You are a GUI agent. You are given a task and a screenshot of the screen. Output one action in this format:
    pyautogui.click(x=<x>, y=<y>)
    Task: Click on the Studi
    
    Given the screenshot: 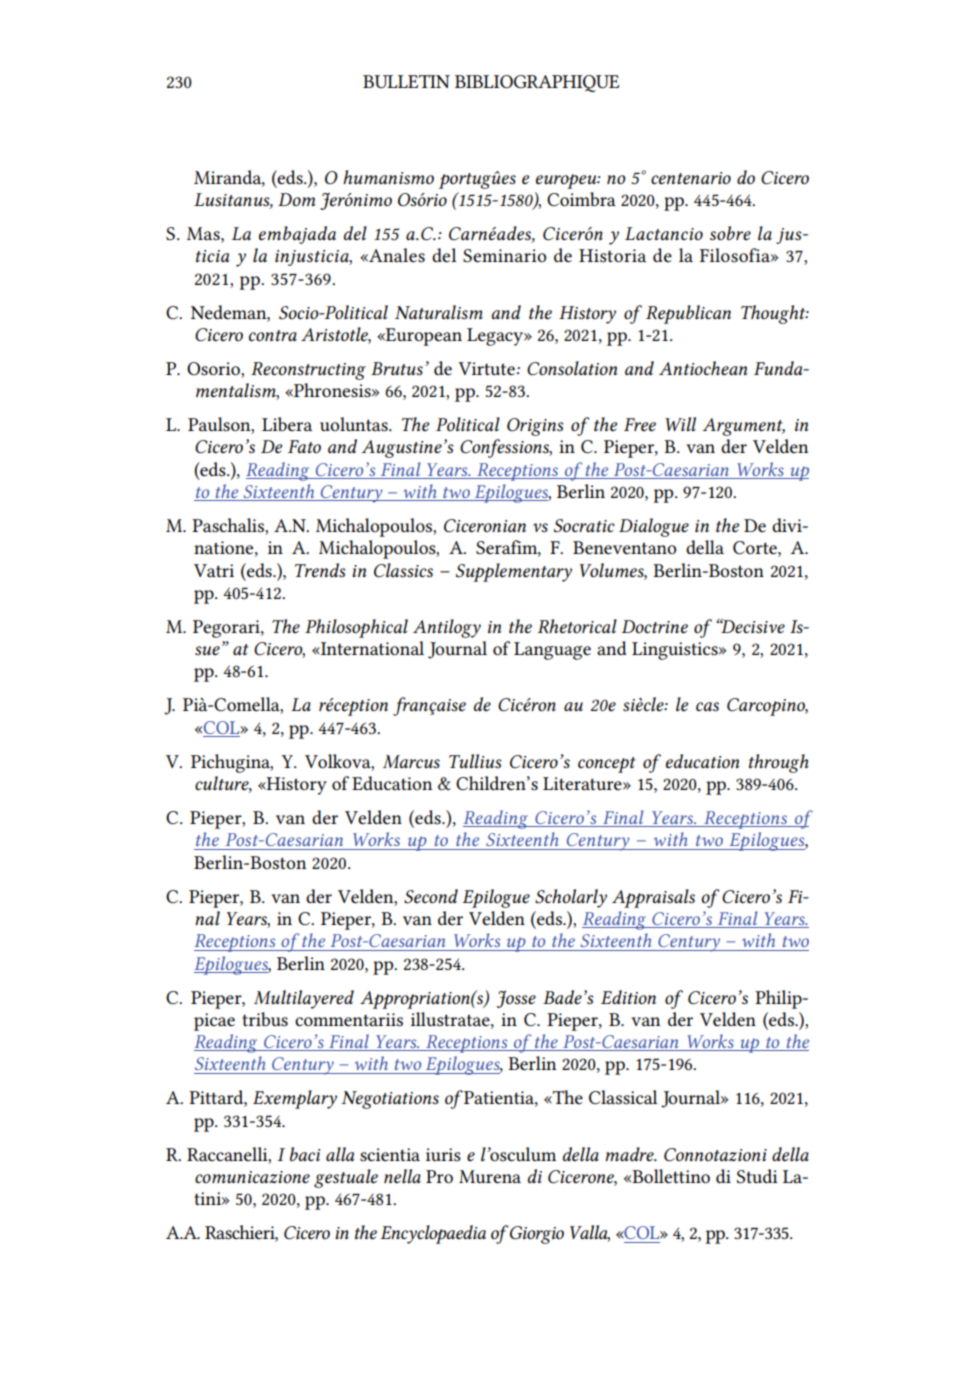 What is the action you would take?
    pyautogui.click(x=757, y=1176)
